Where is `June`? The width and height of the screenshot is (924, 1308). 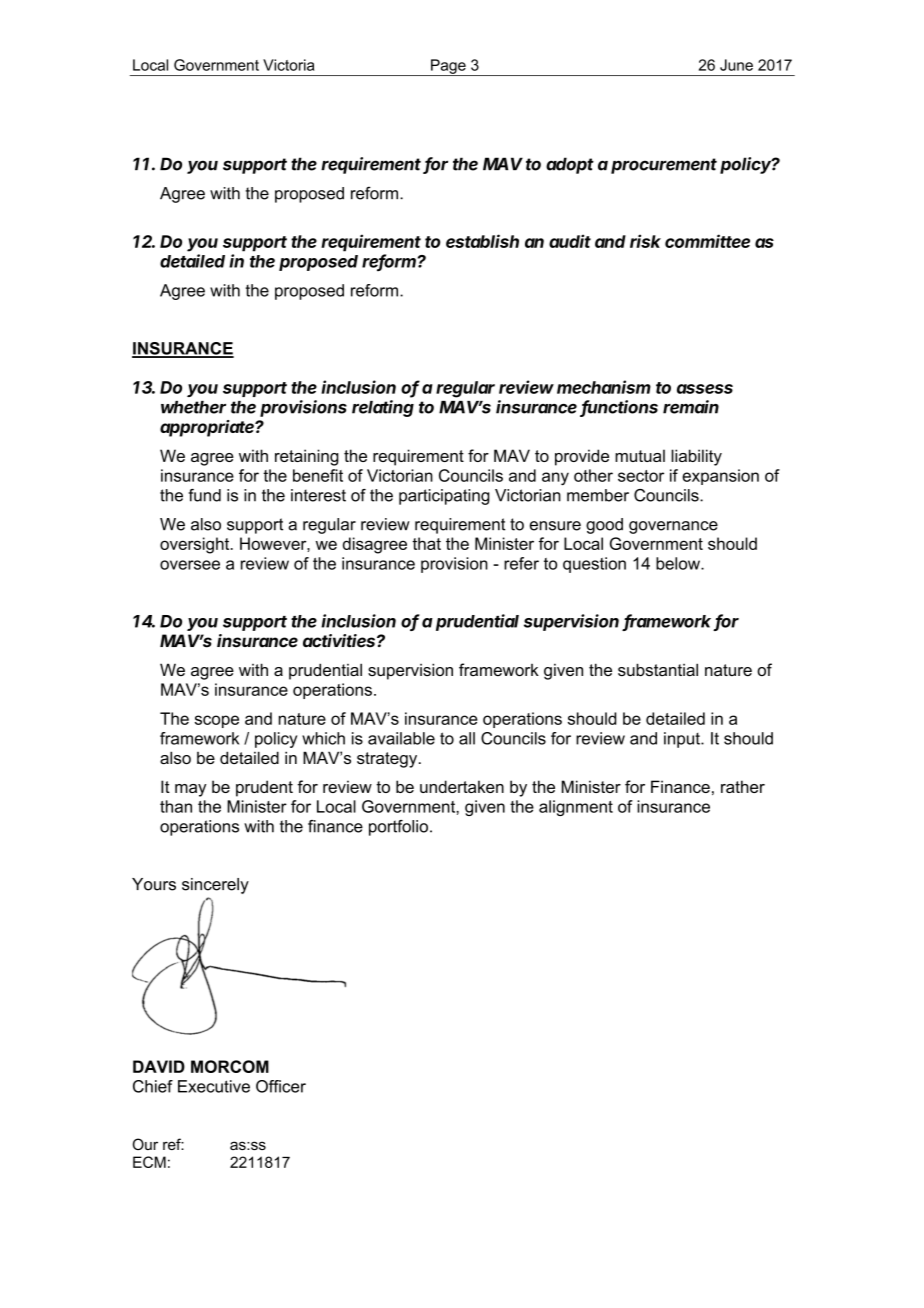 June is located at coordinates (736, 65).
